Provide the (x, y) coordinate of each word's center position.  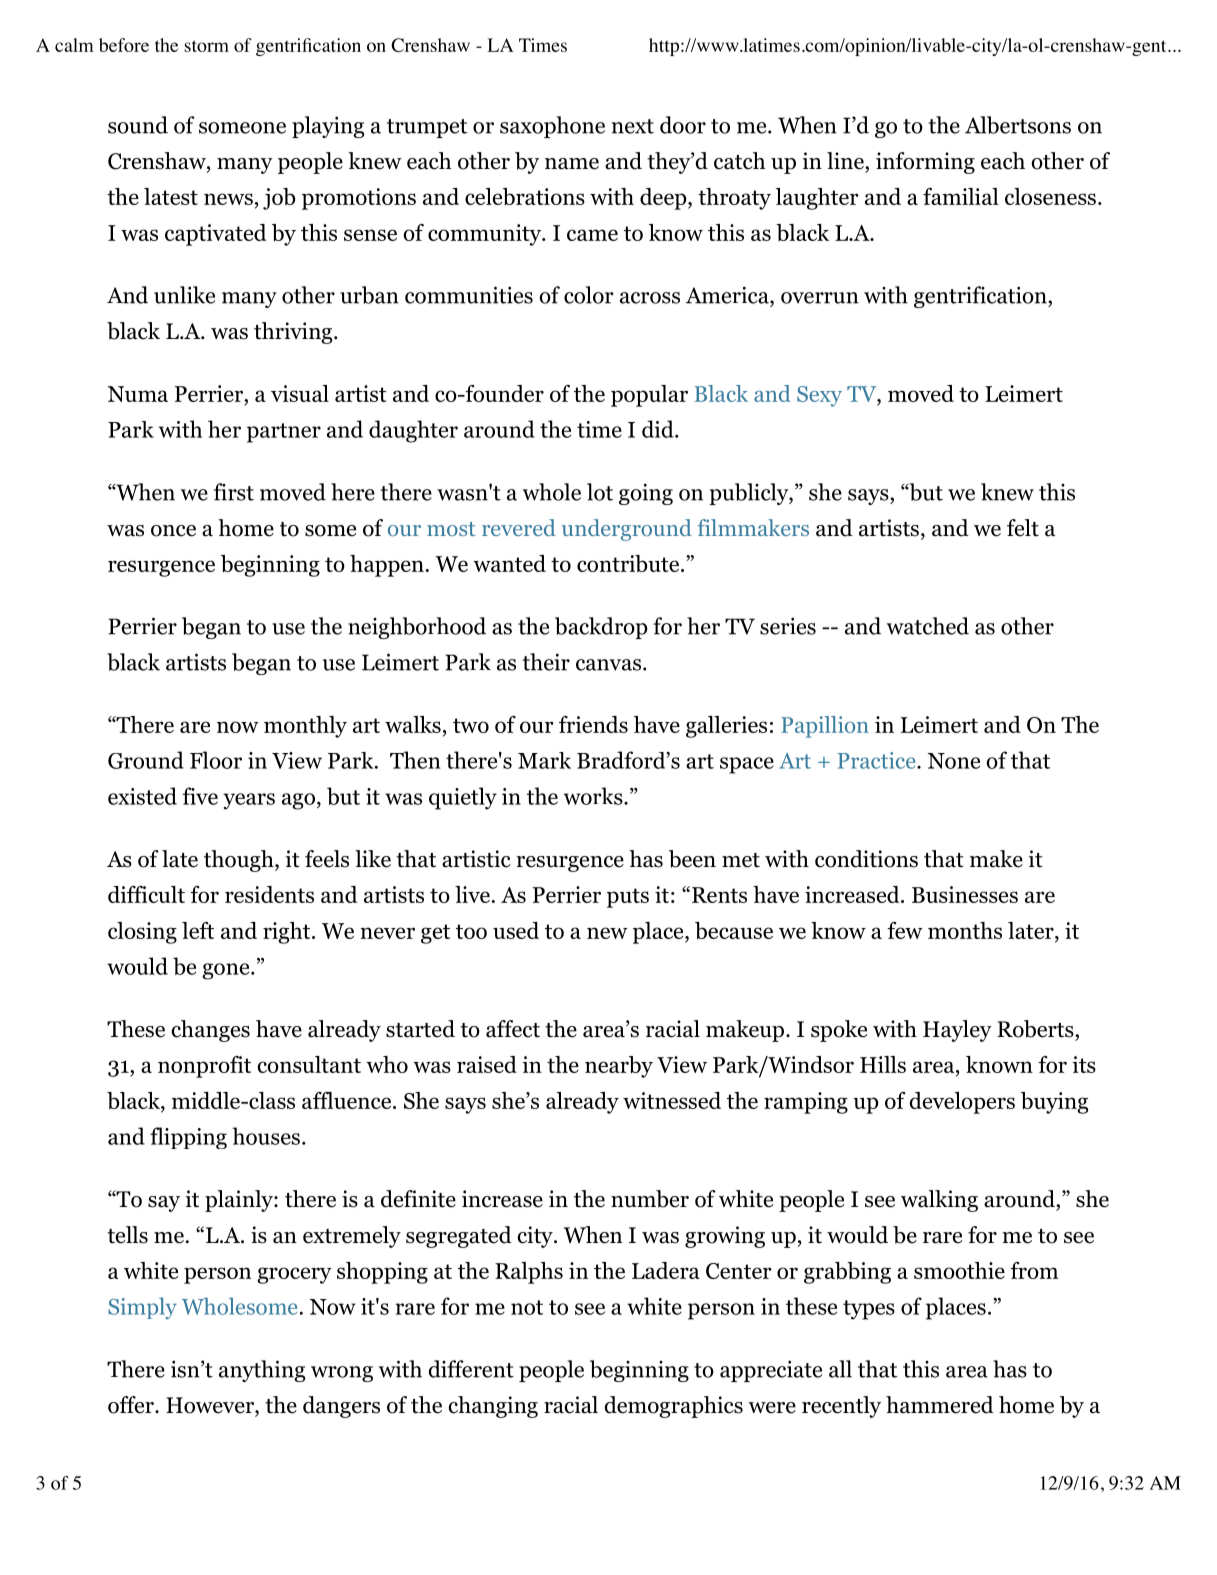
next (633, 126)
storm (206, 46)
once (173, 531)
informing (925, 163)
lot (600, 492)
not (527, 1307)
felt (1023, 528)
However (211, 1405)
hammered (940, 1405)
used (516, 930)
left (198, 930)
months (965, 930)
